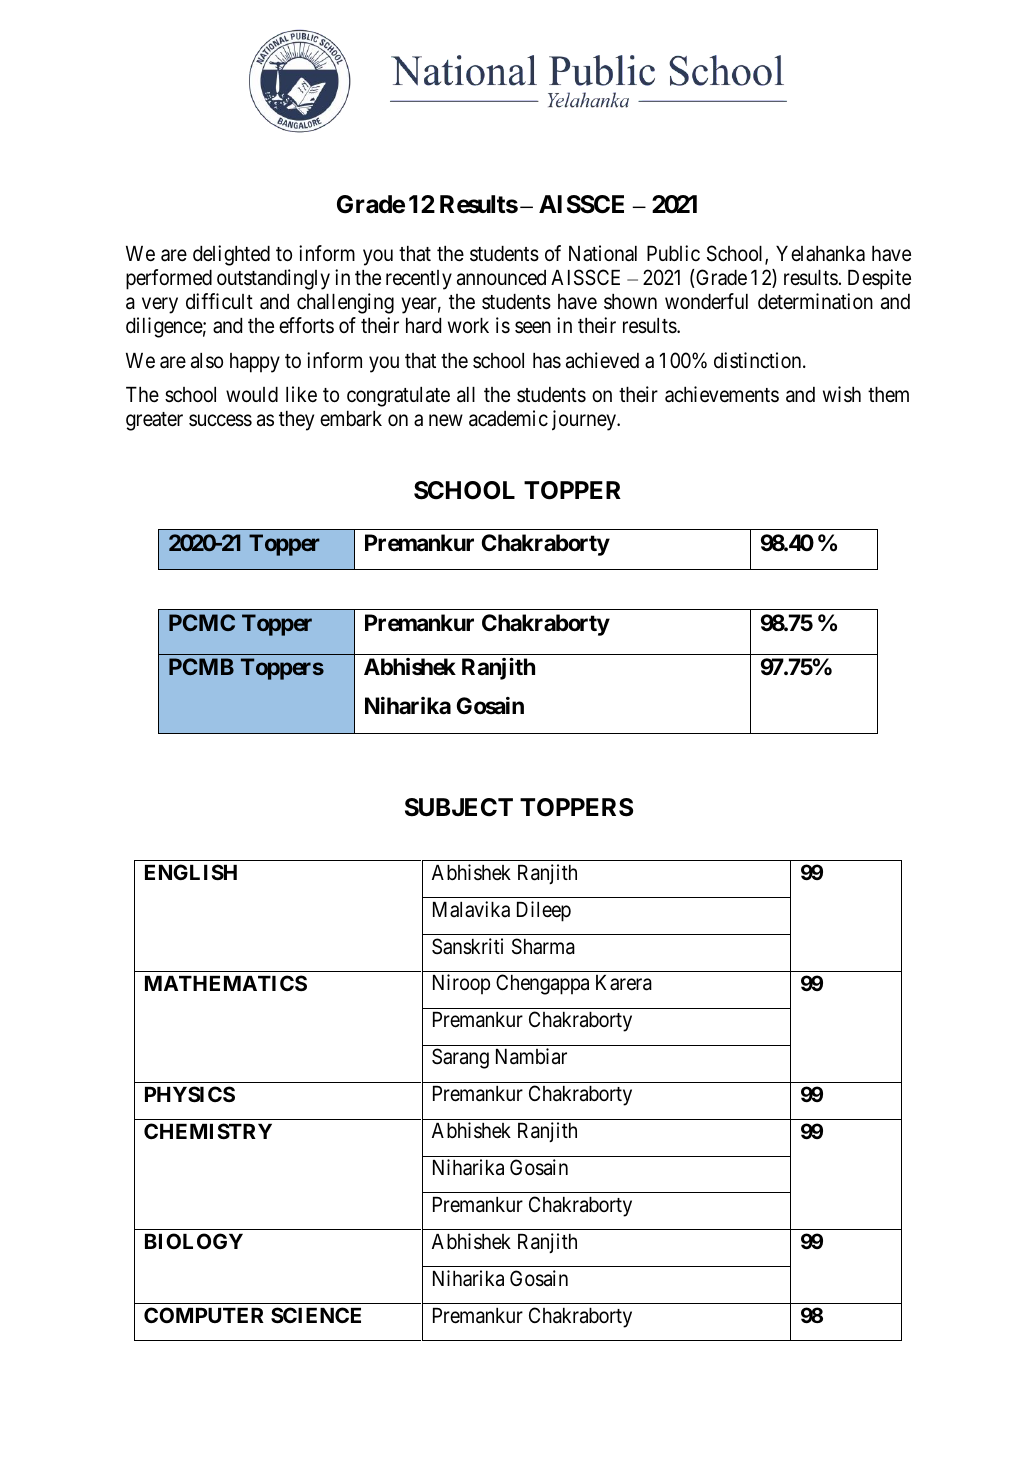  What do you see at coordinates (204, 1315) in the document?
I see `COMPUTER` at bounding box center [204, 1315].
